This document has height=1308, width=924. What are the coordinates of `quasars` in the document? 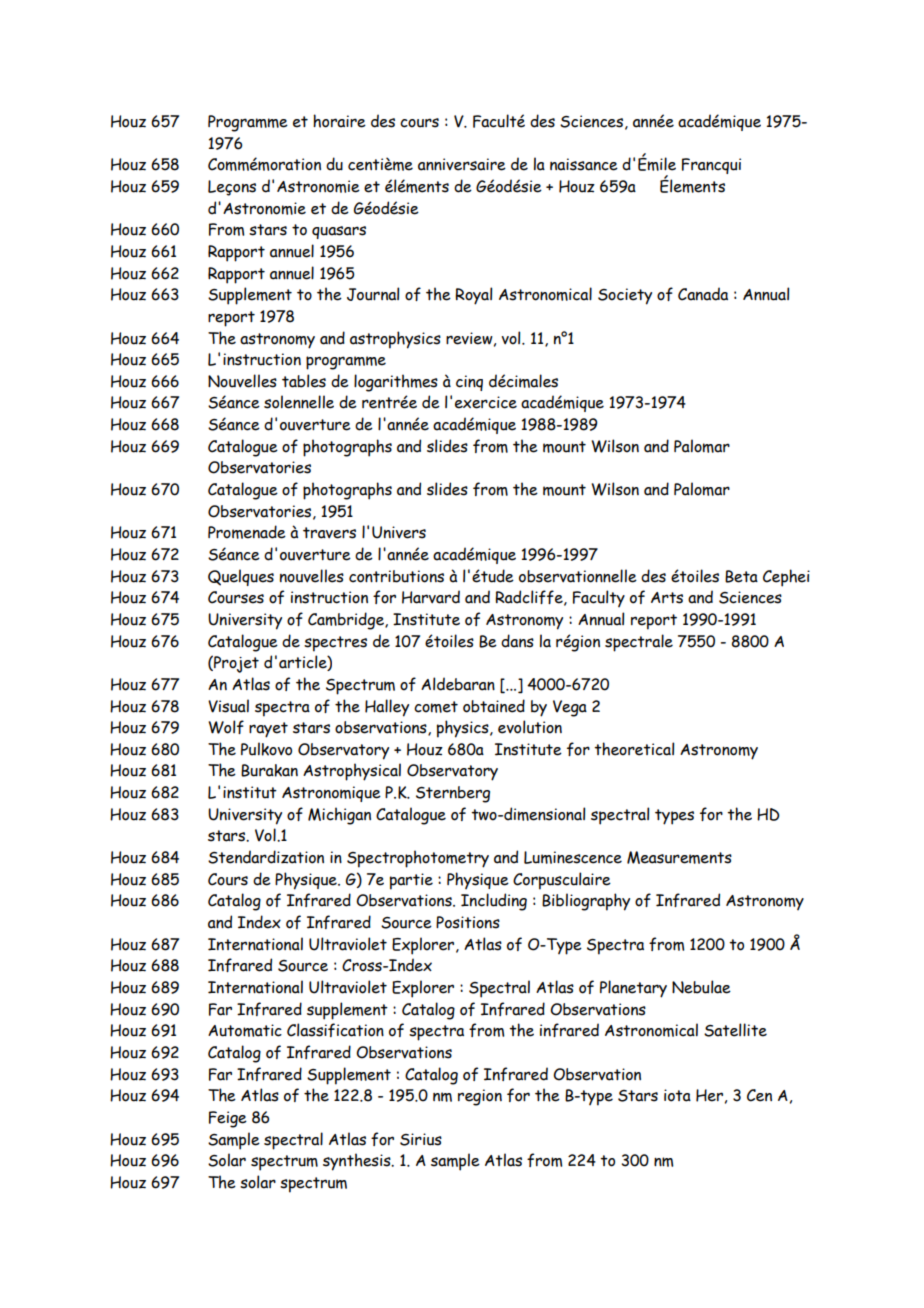 It's located at (339, 232).
